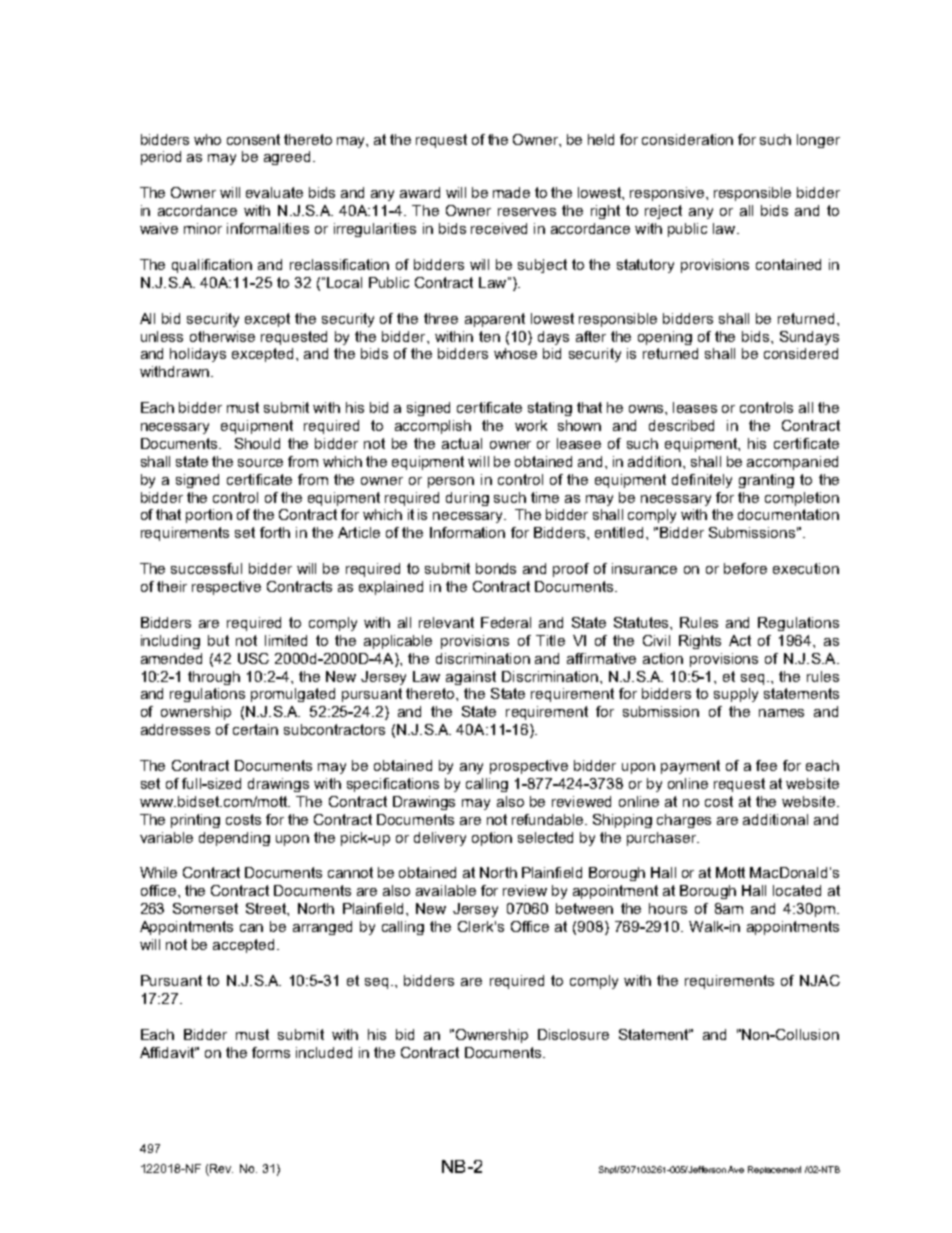  Describe the element at coordinates (695, 407) in the screenshot. I see `leases` at that location.
